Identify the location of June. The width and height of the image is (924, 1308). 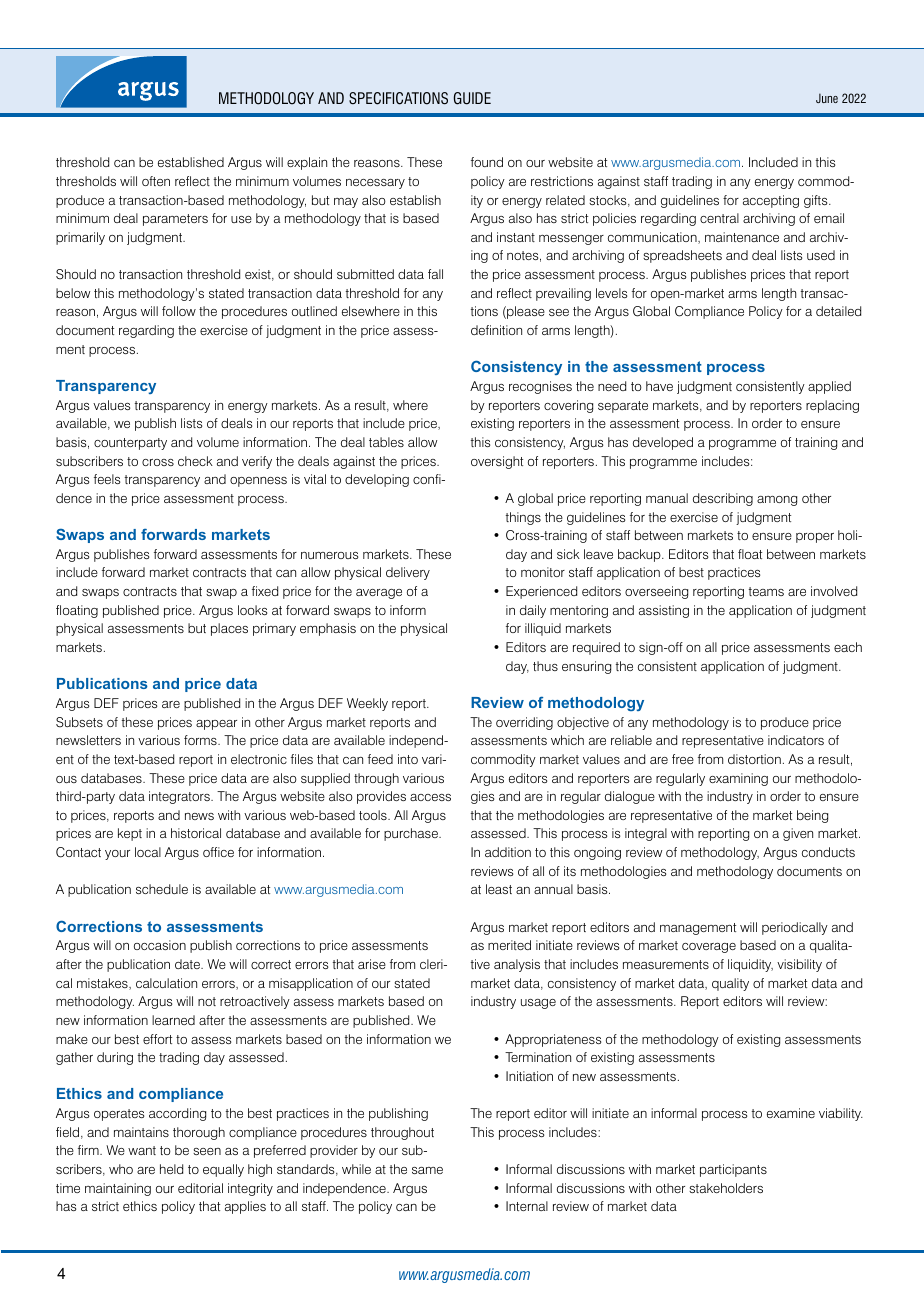
(827, 98).
